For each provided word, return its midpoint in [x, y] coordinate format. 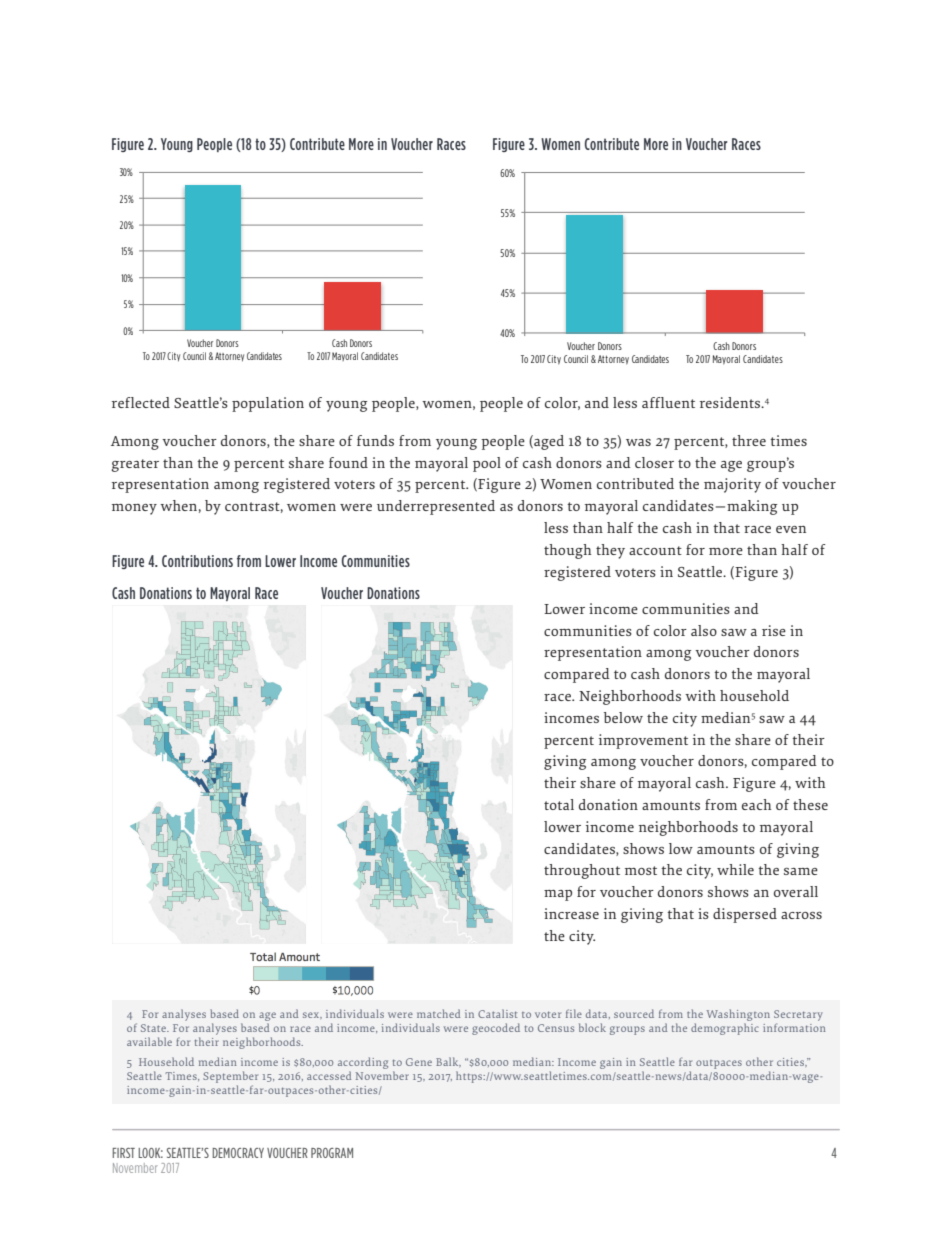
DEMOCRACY [238, 1153]
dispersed [745, 915]
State [154, 1028]
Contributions [197, 561]
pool [487, 464]
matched [438, 1013]
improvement [643, 741]
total [559, 804]
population [268, 404]
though [567, 551]
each [756, 804]
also [704, 630]
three [749, 440]
